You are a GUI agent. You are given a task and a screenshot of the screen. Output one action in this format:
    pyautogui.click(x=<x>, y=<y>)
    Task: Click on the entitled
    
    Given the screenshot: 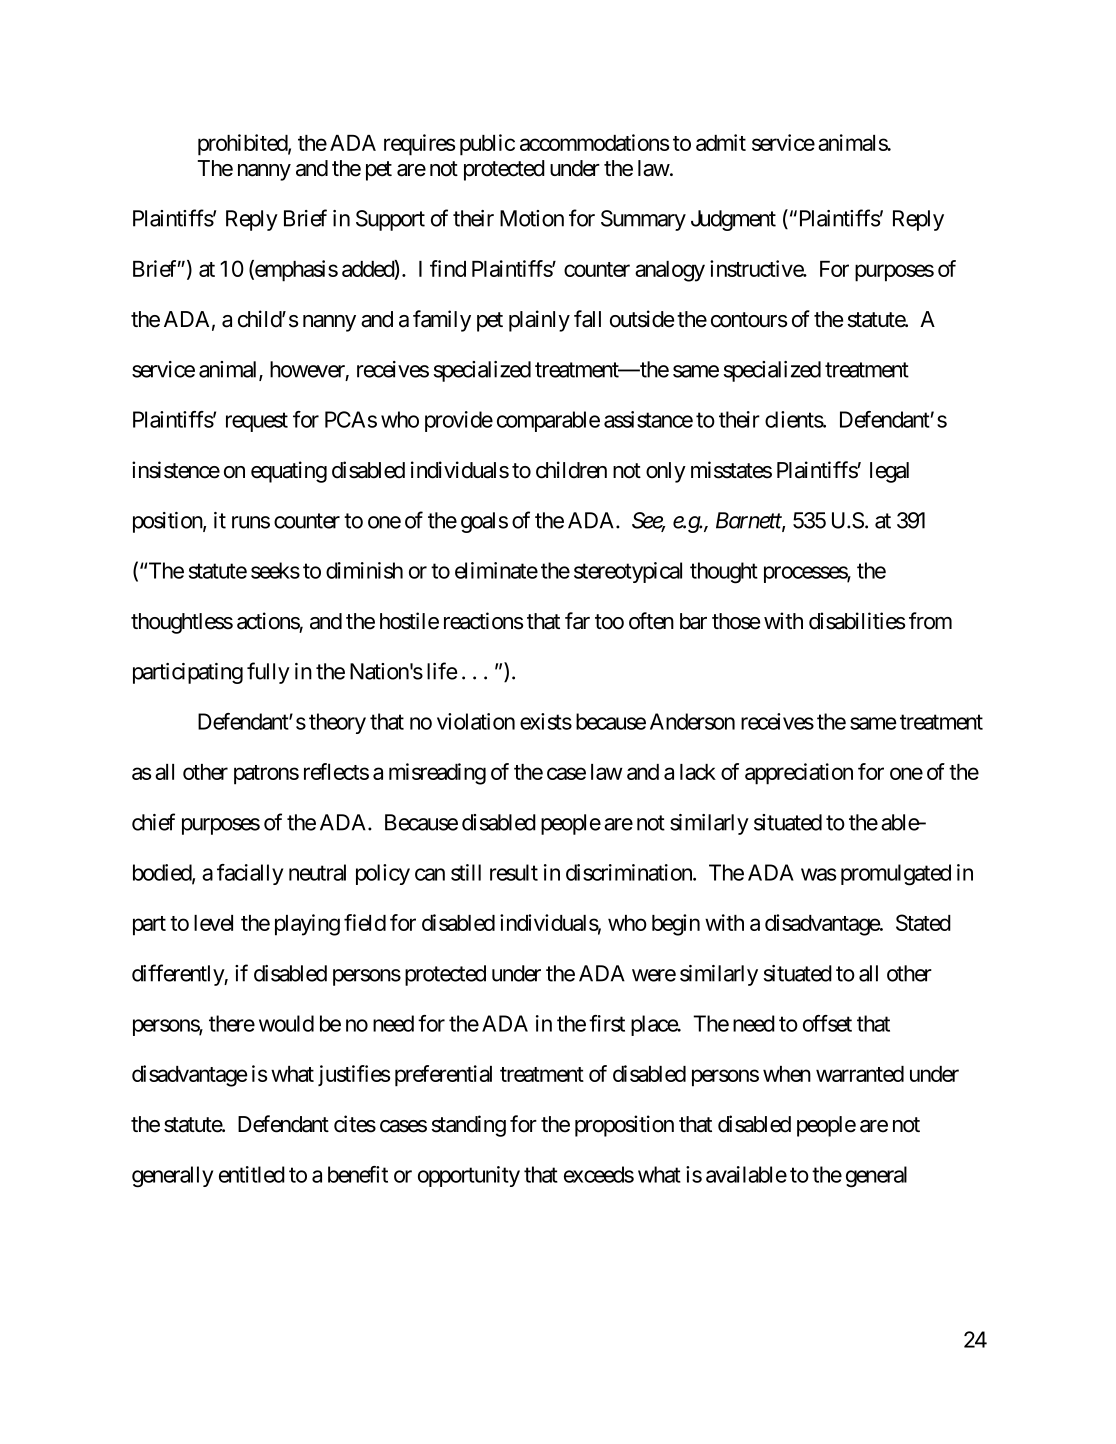 What is the action you would take?
    pyautogui.click(x=252, y=1174)
